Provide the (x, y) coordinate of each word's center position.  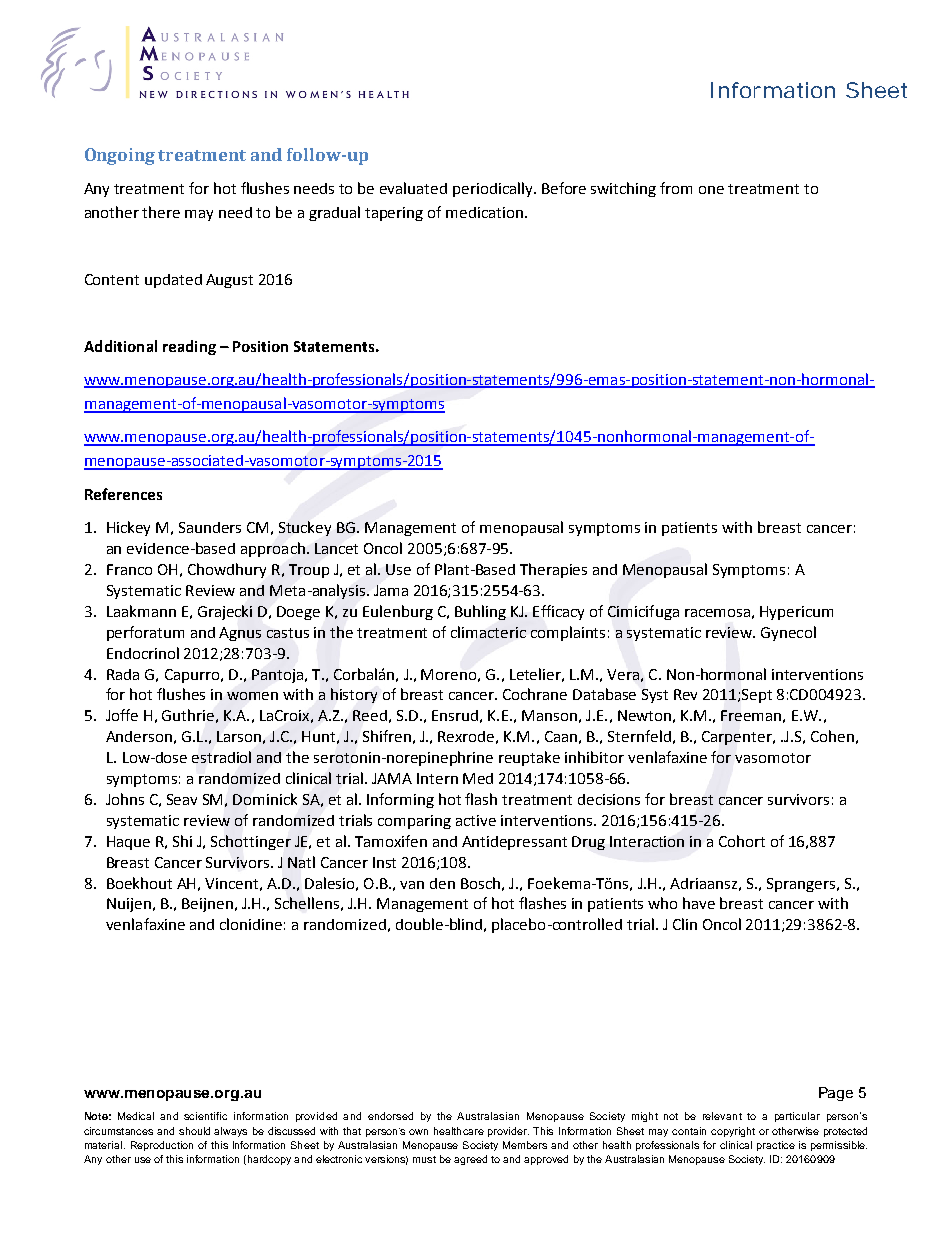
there (161, 212)
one (711, 190)
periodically (494, 189)
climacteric (488, 632)
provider (508, 1132)
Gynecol (788, 633)
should (194, 1131)
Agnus (240, 634)
